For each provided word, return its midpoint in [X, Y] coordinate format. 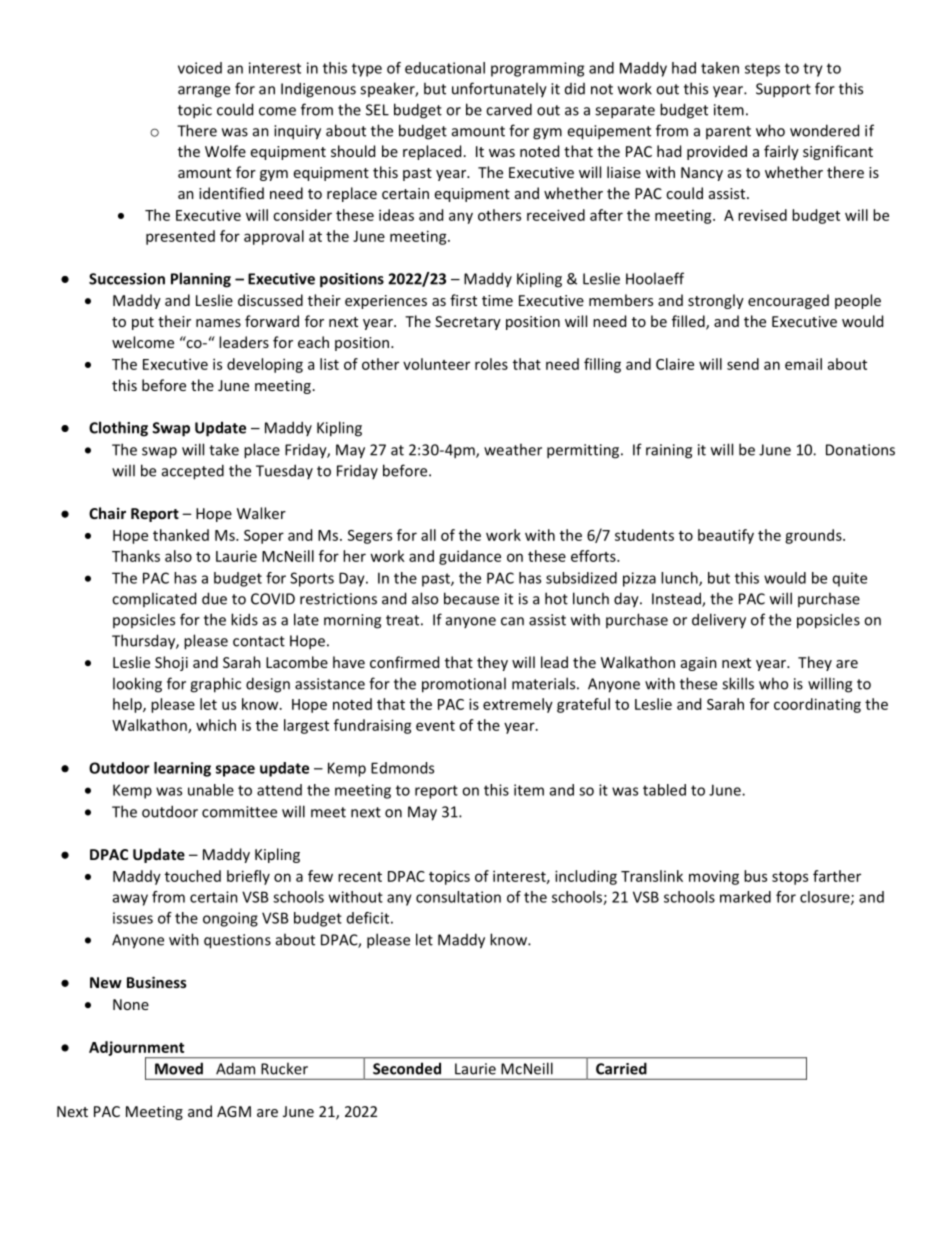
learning [182, 769]
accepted [193, 472]
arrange [204, 92]
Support [783, 90]
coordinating [817, 705]
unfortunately [499, 90]
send [743, 364]
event [435, 726]
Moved [179, 1069]
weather [513, 449]
